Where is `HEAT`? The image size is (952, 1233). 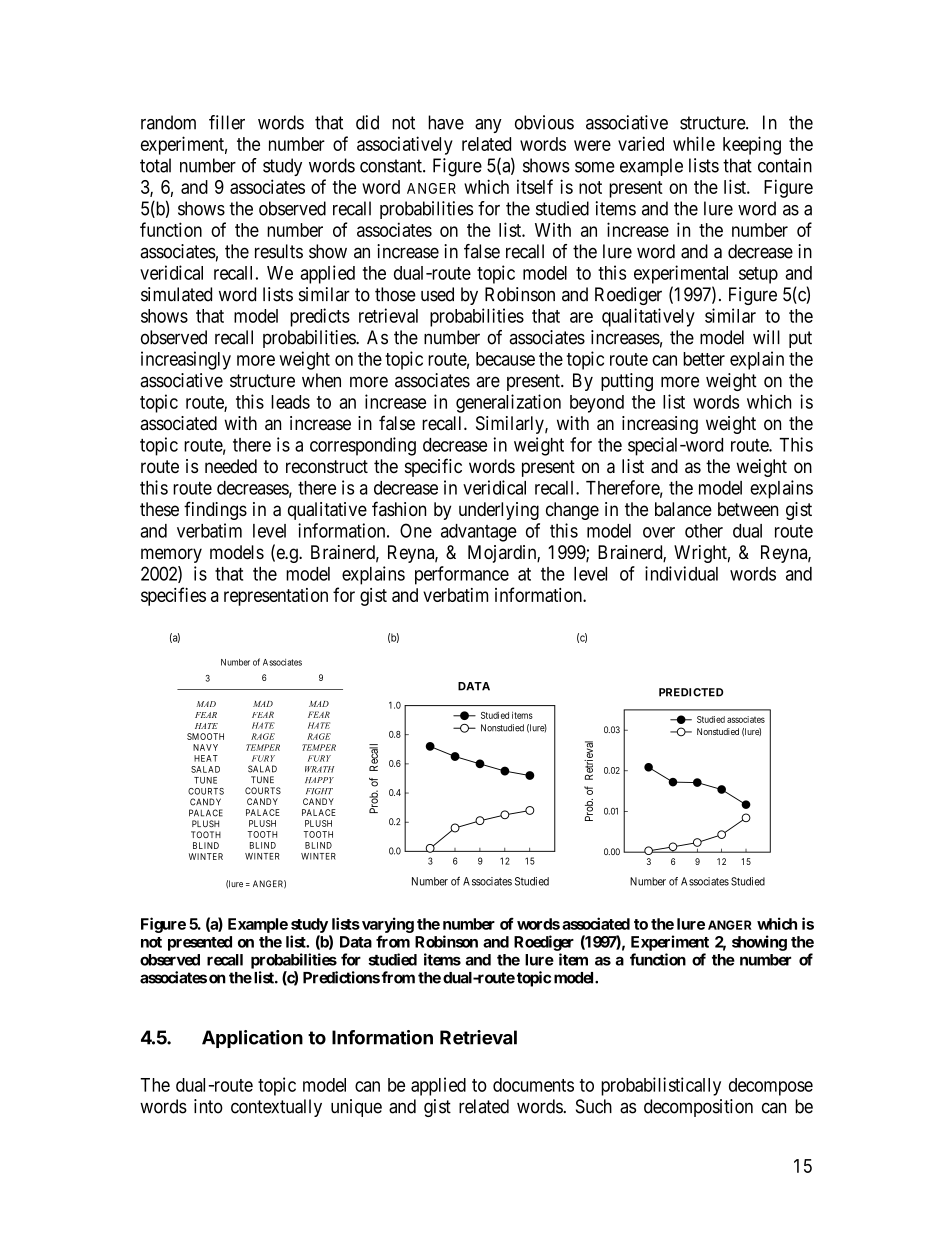 HEAT is located at coordinates (206, 758).
